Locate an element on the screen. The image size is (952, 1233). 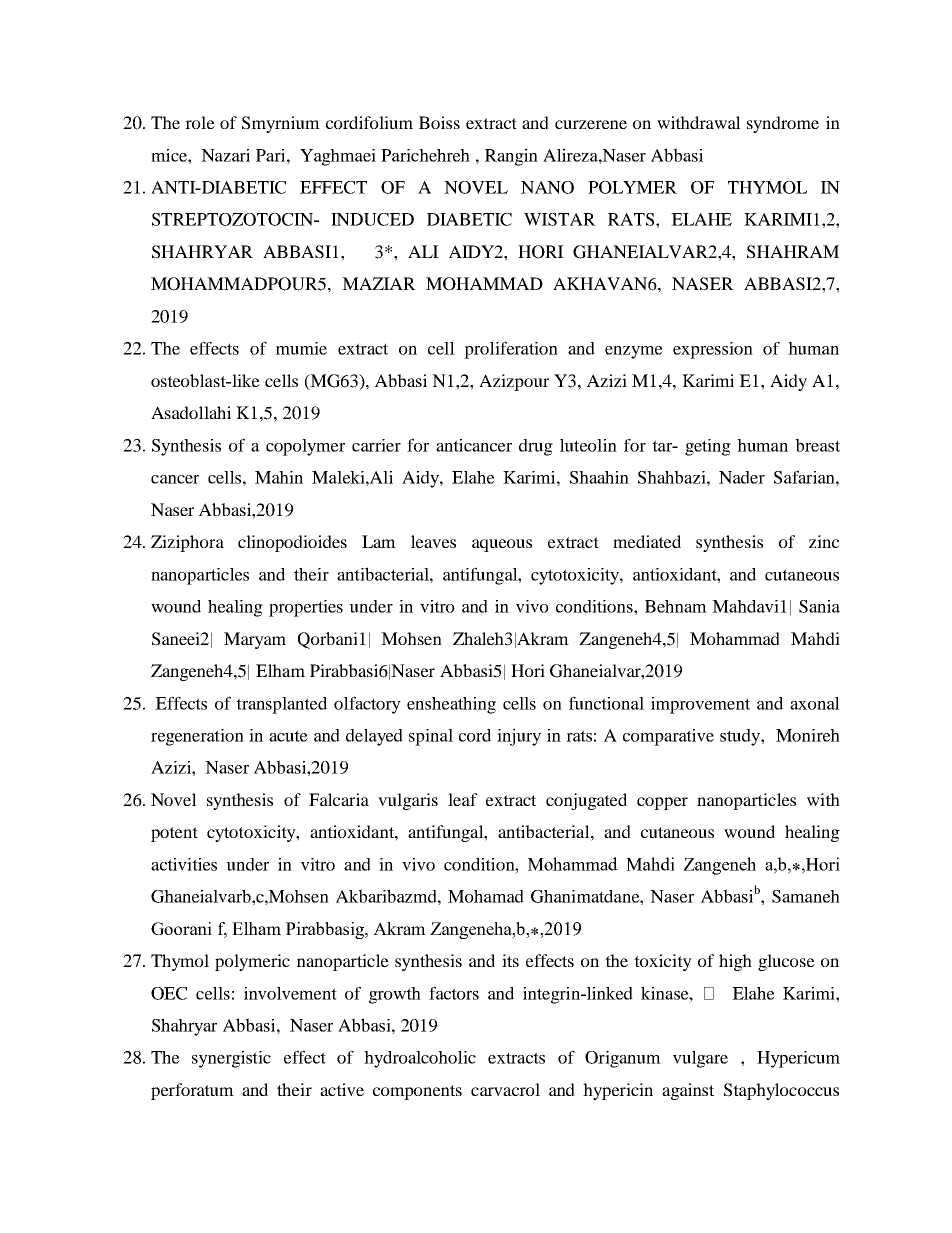
synergistic is located at coordinates (231, 1059).
